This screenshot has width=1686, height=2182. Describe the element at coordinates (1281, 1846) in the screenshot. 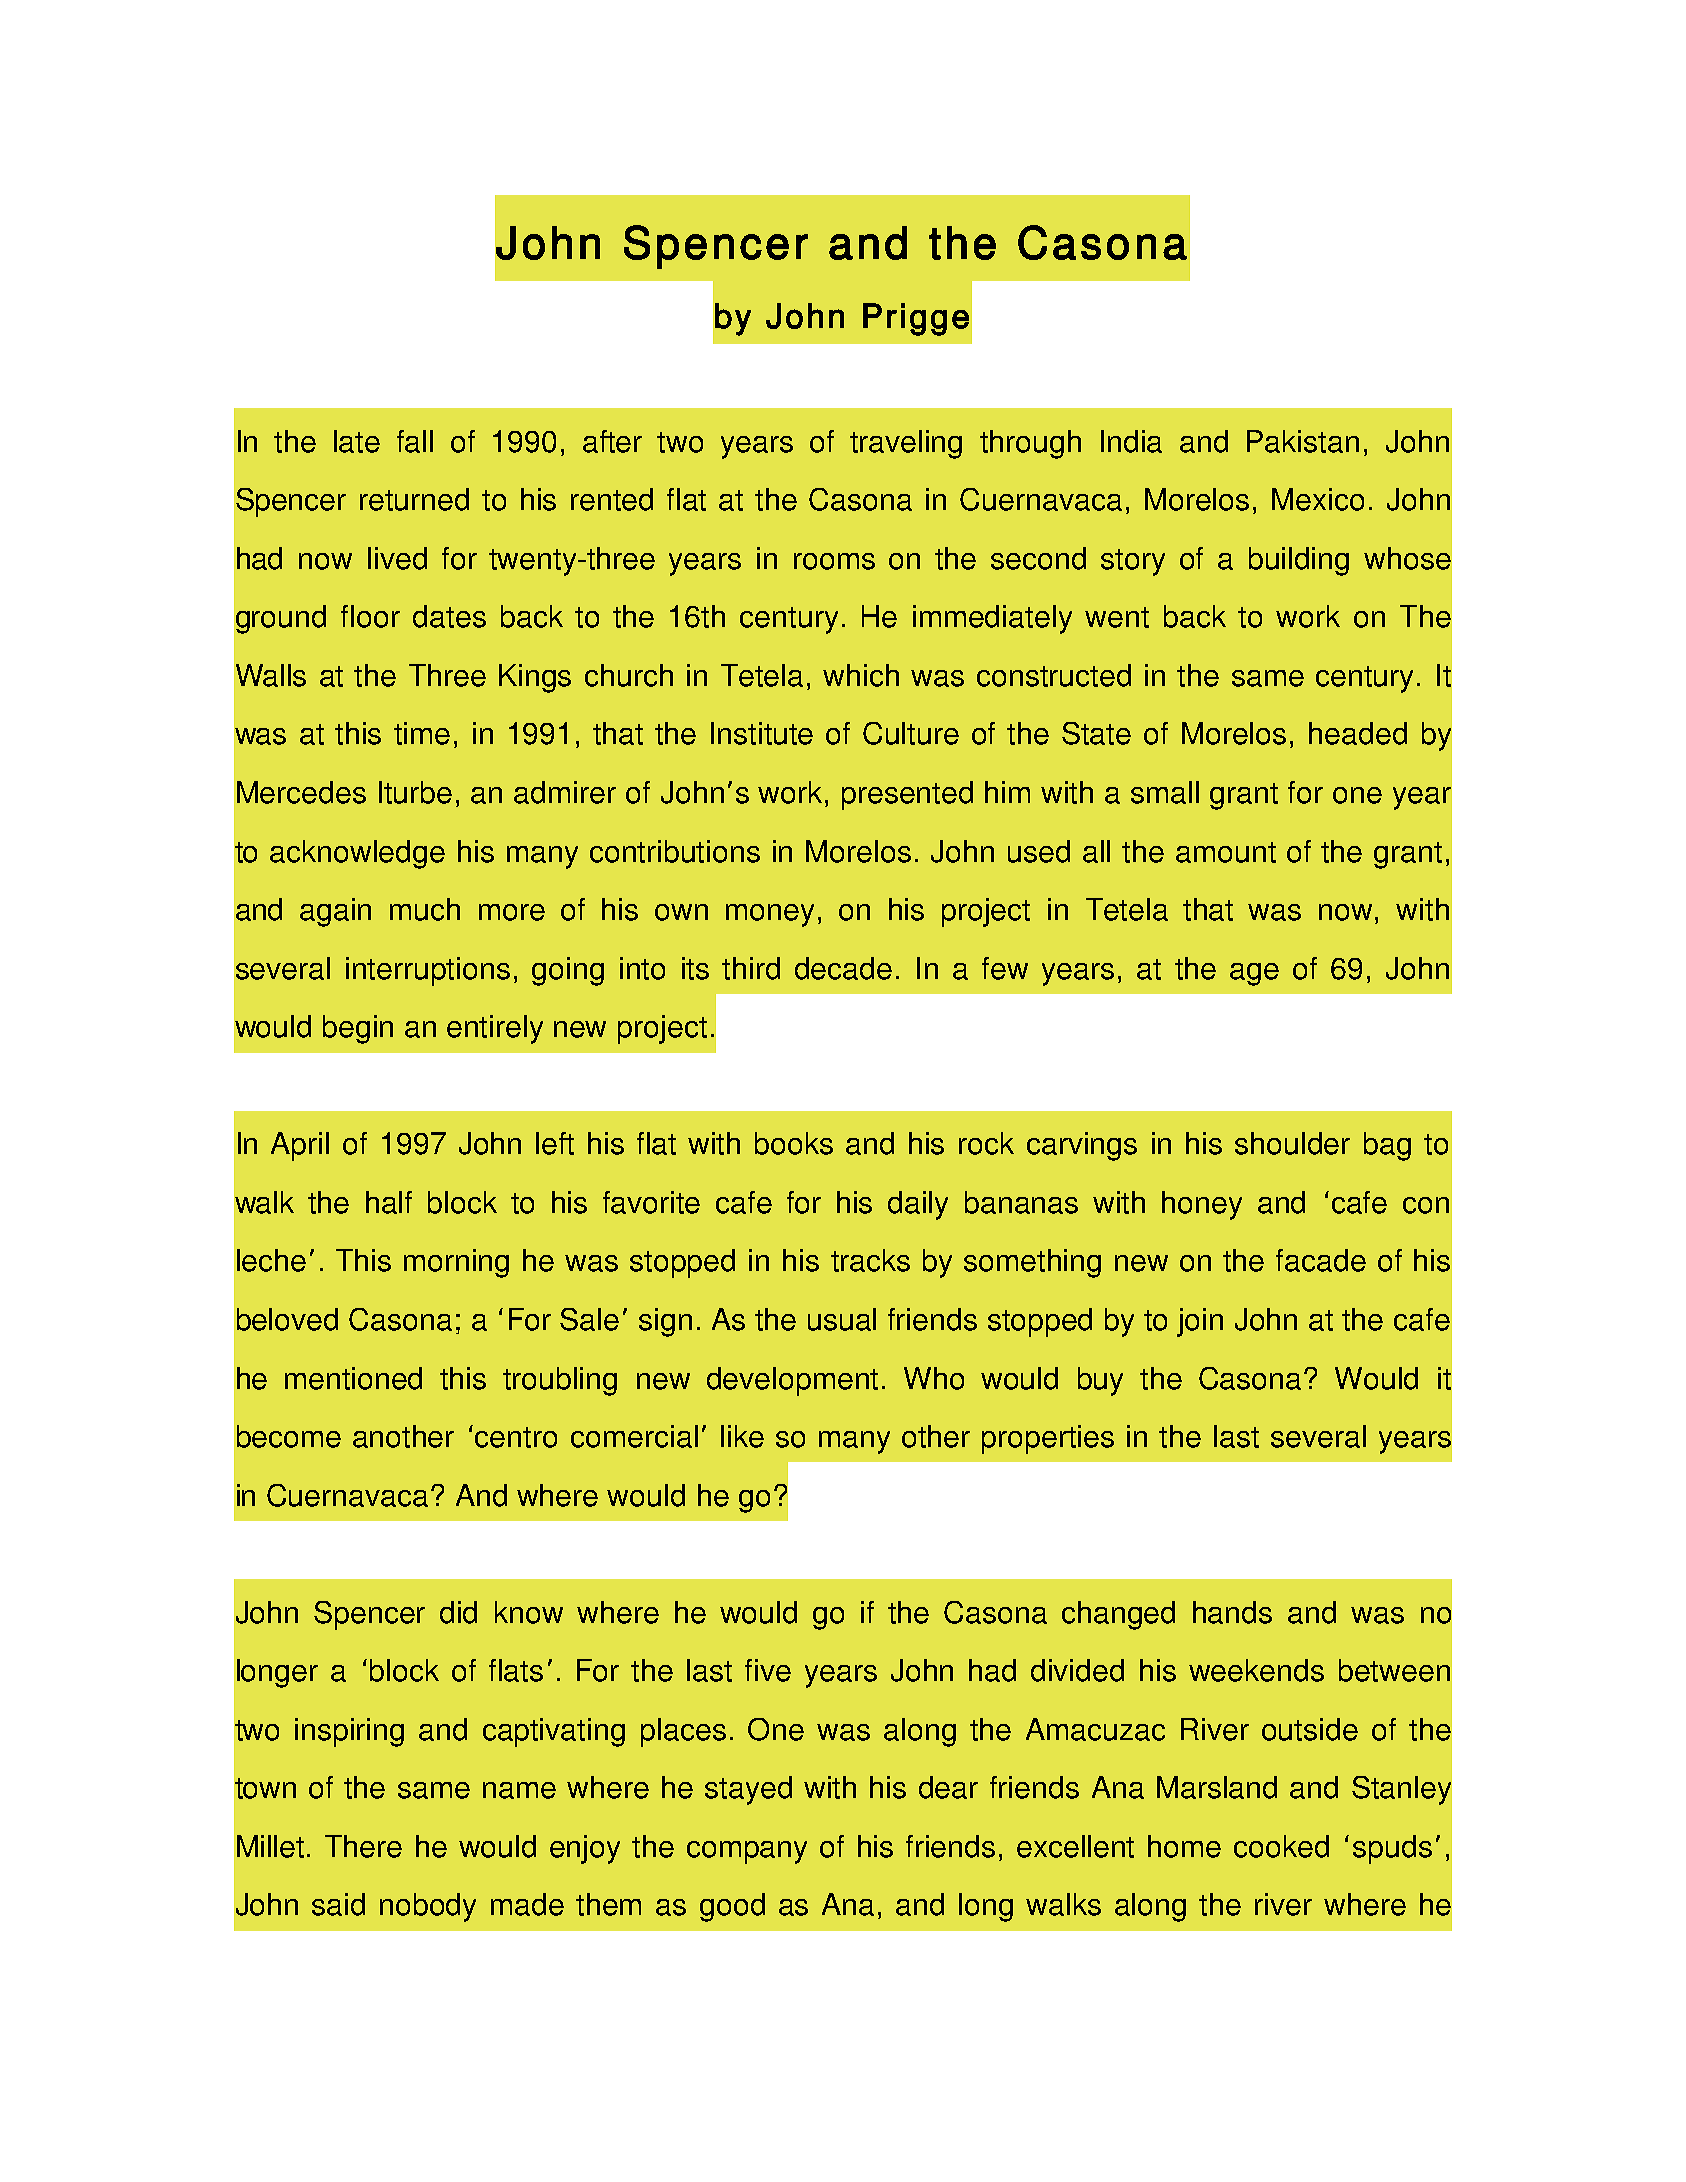

I see `cooked` at that location.
